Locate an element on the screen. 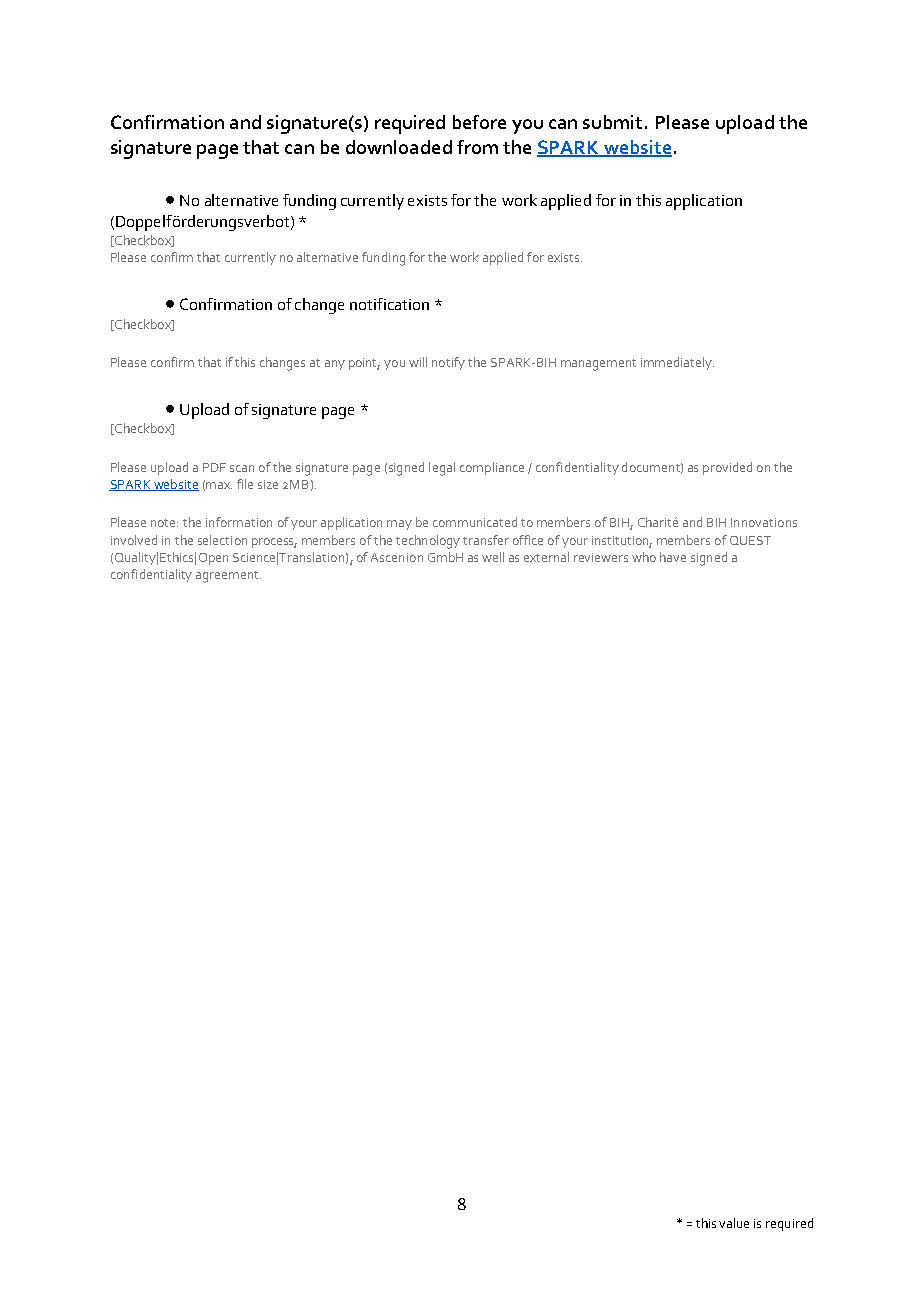  who is located at coordinates (644, 557).
